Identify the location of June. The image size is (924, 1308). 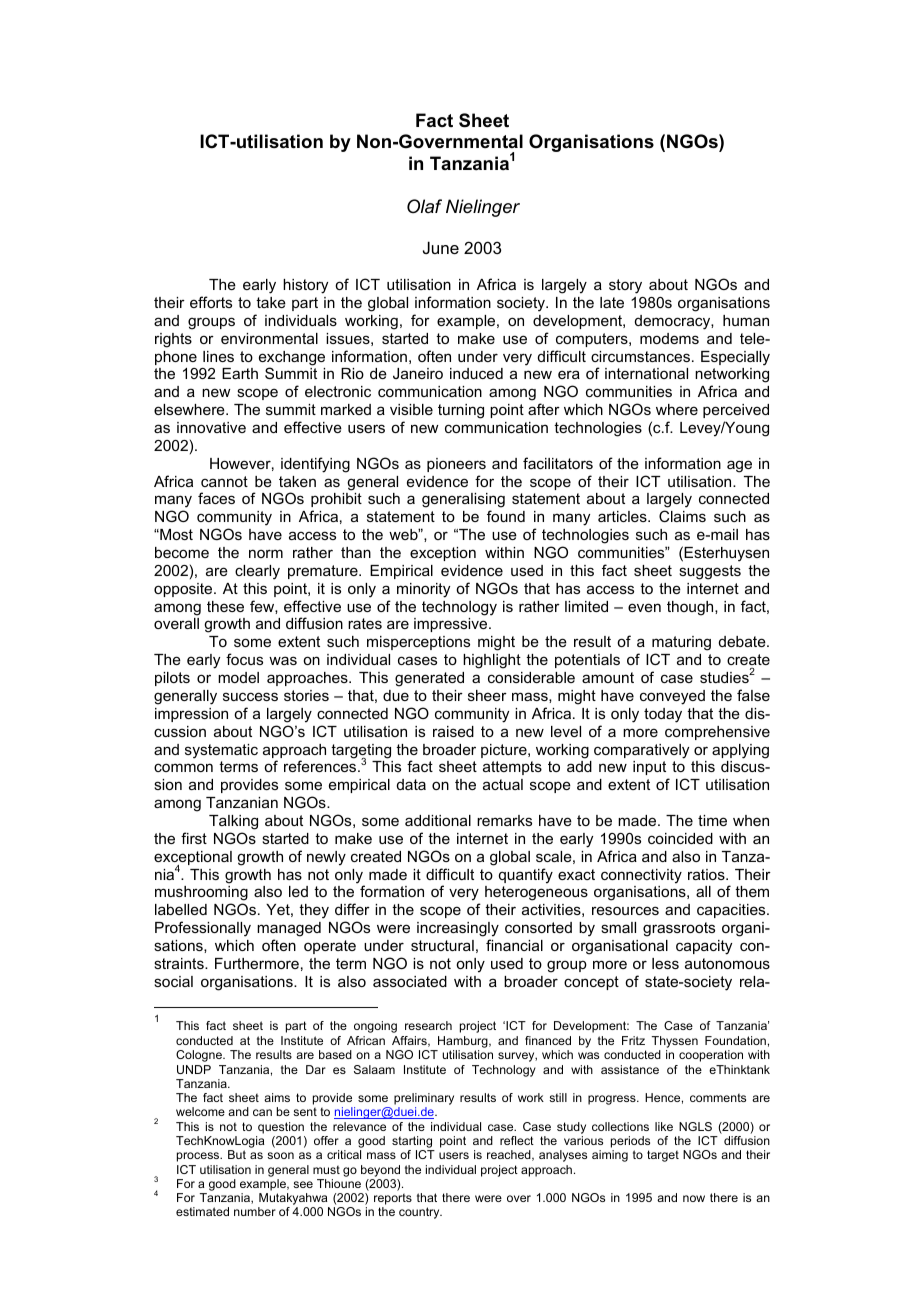
(441, 247).
